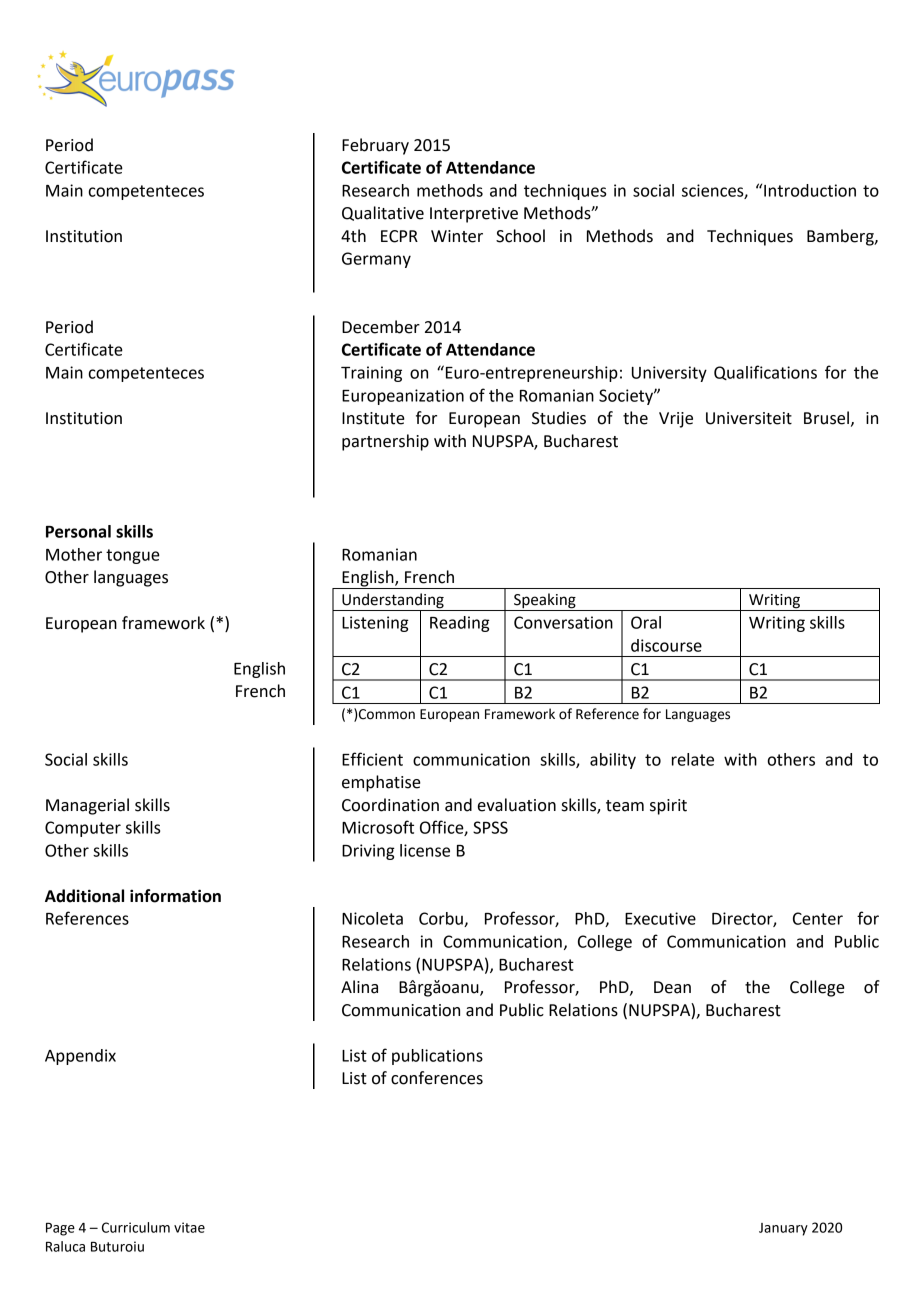 The height and width of the document is (1308, 924). What do you see at coordinates (87, 806) in the document?
I see `Managerial` at bounding box center [87, 806].
